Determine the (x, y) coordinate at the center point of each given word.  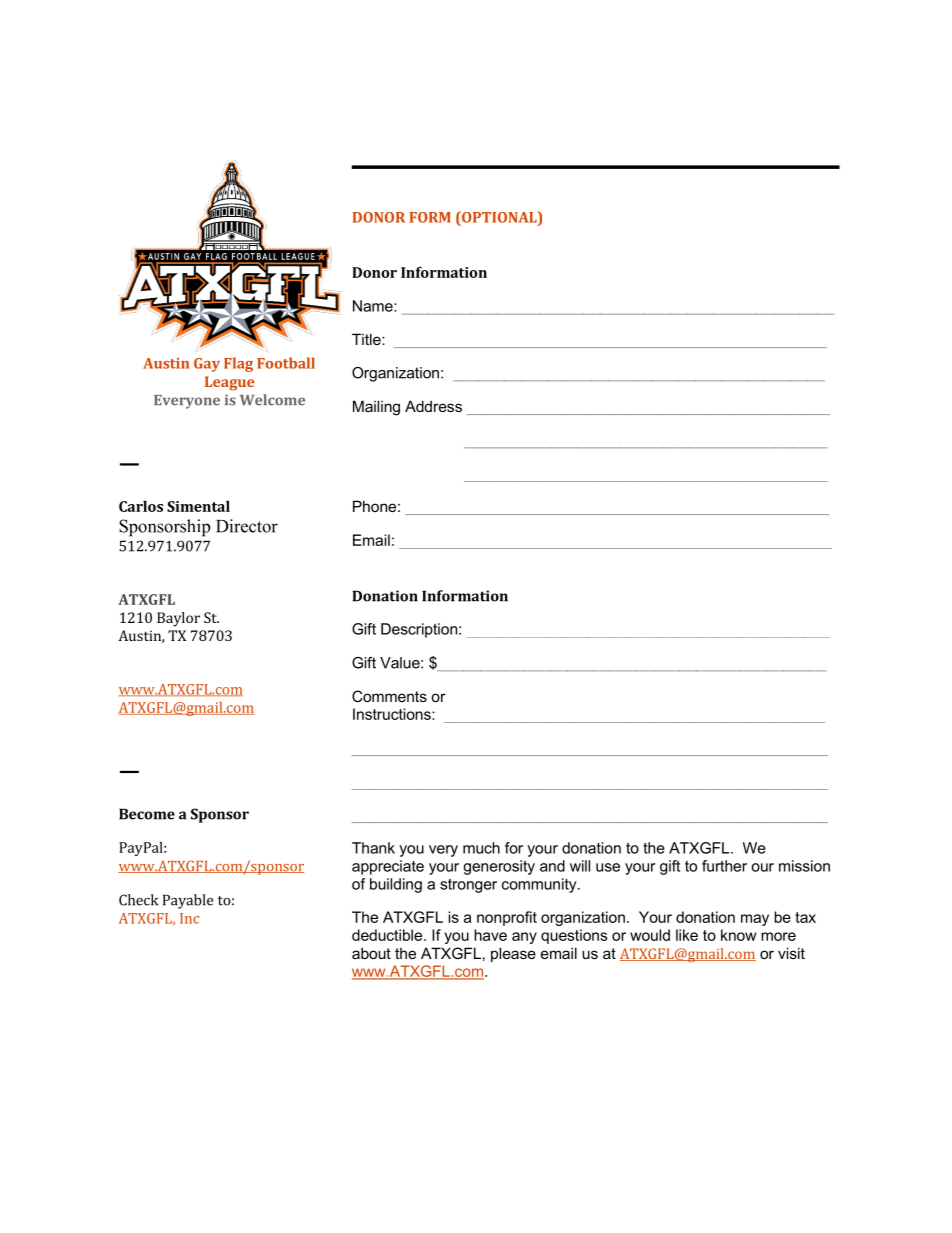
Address (433, 406)
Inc (189, 918)
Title (367, 339)
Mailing (376, 408)
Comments (389, 696)
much (481, 848)
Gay (207, 365)
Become (147, 814)
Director (247, 526)
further (724, 866)
